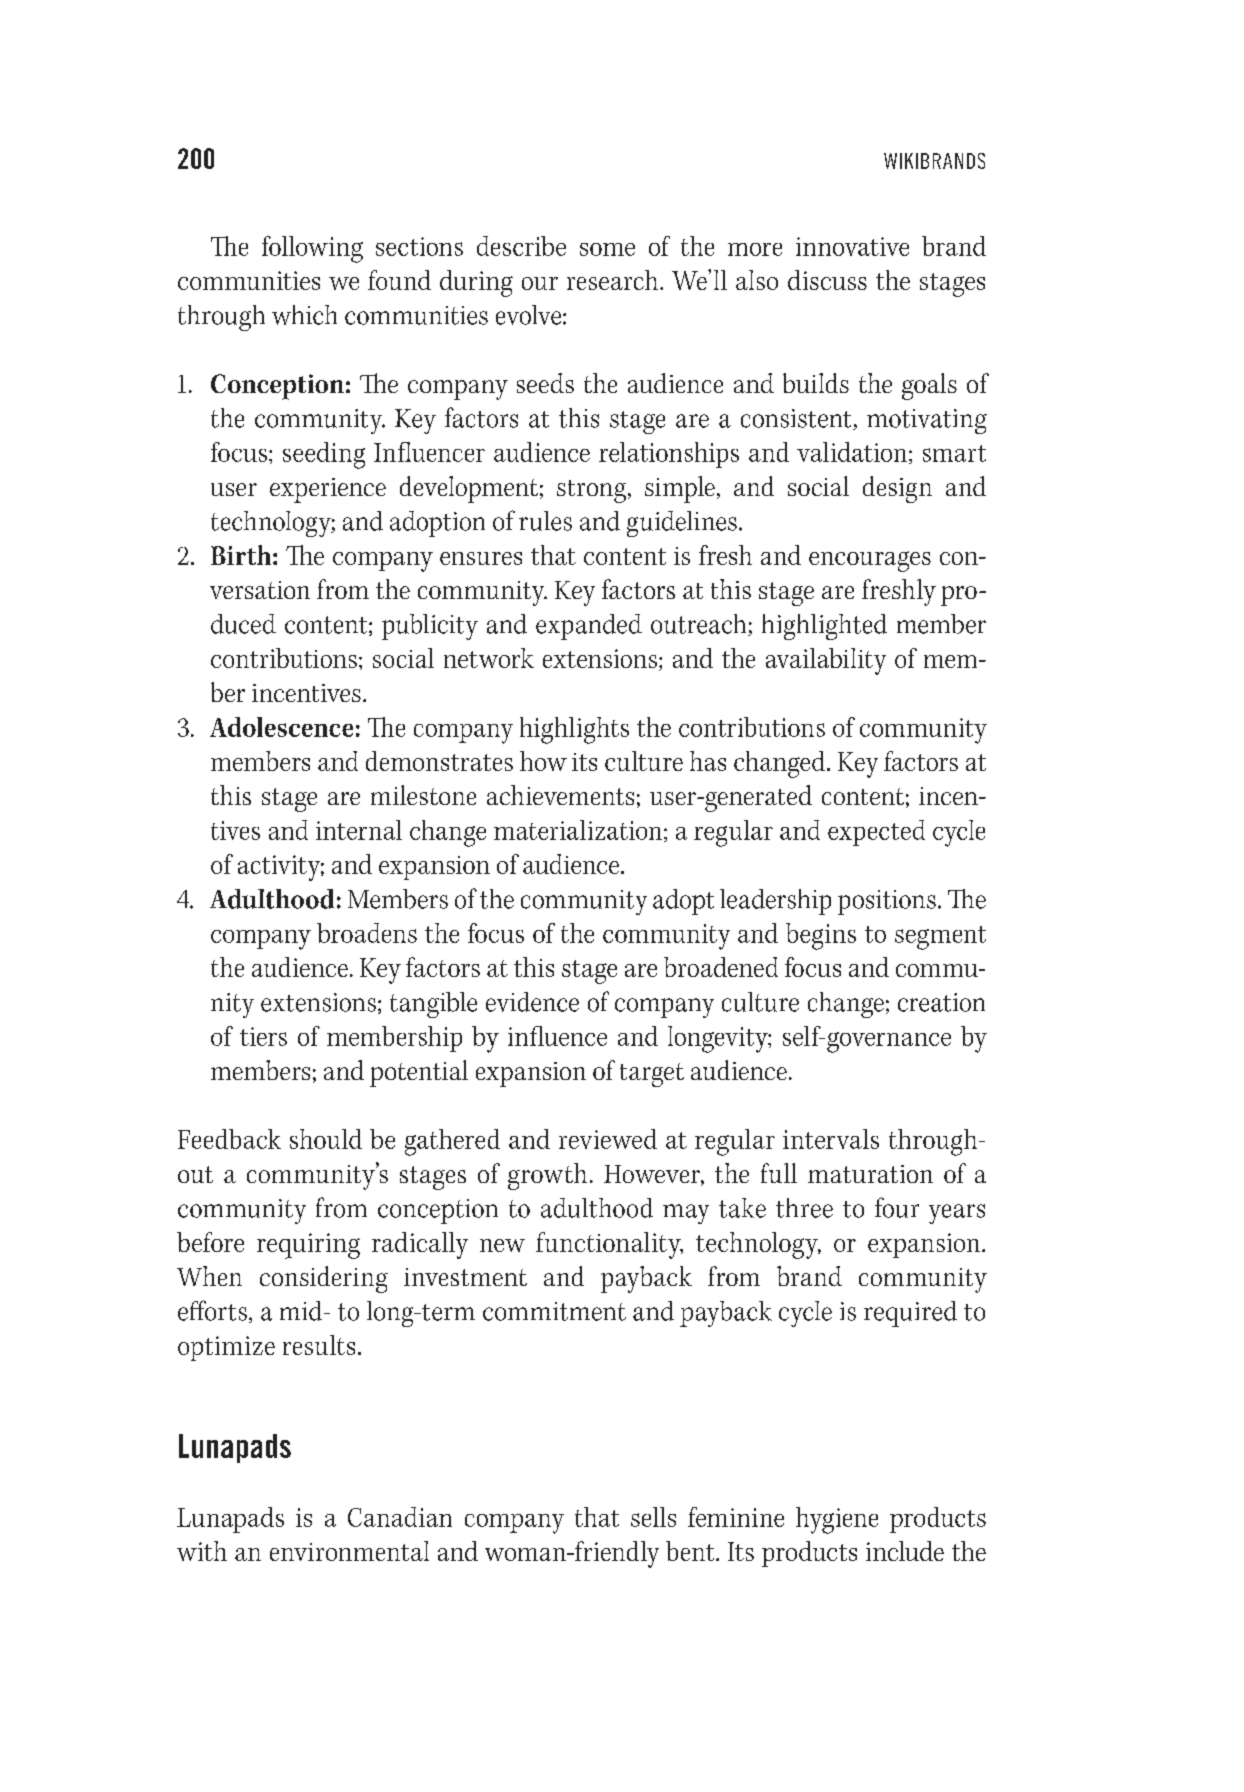 This screenshot has height=1792, width=1244. What do you see at coordinates (910, 1314) in the screenshot?
I see `required` at bounding box center [910, 1314].
